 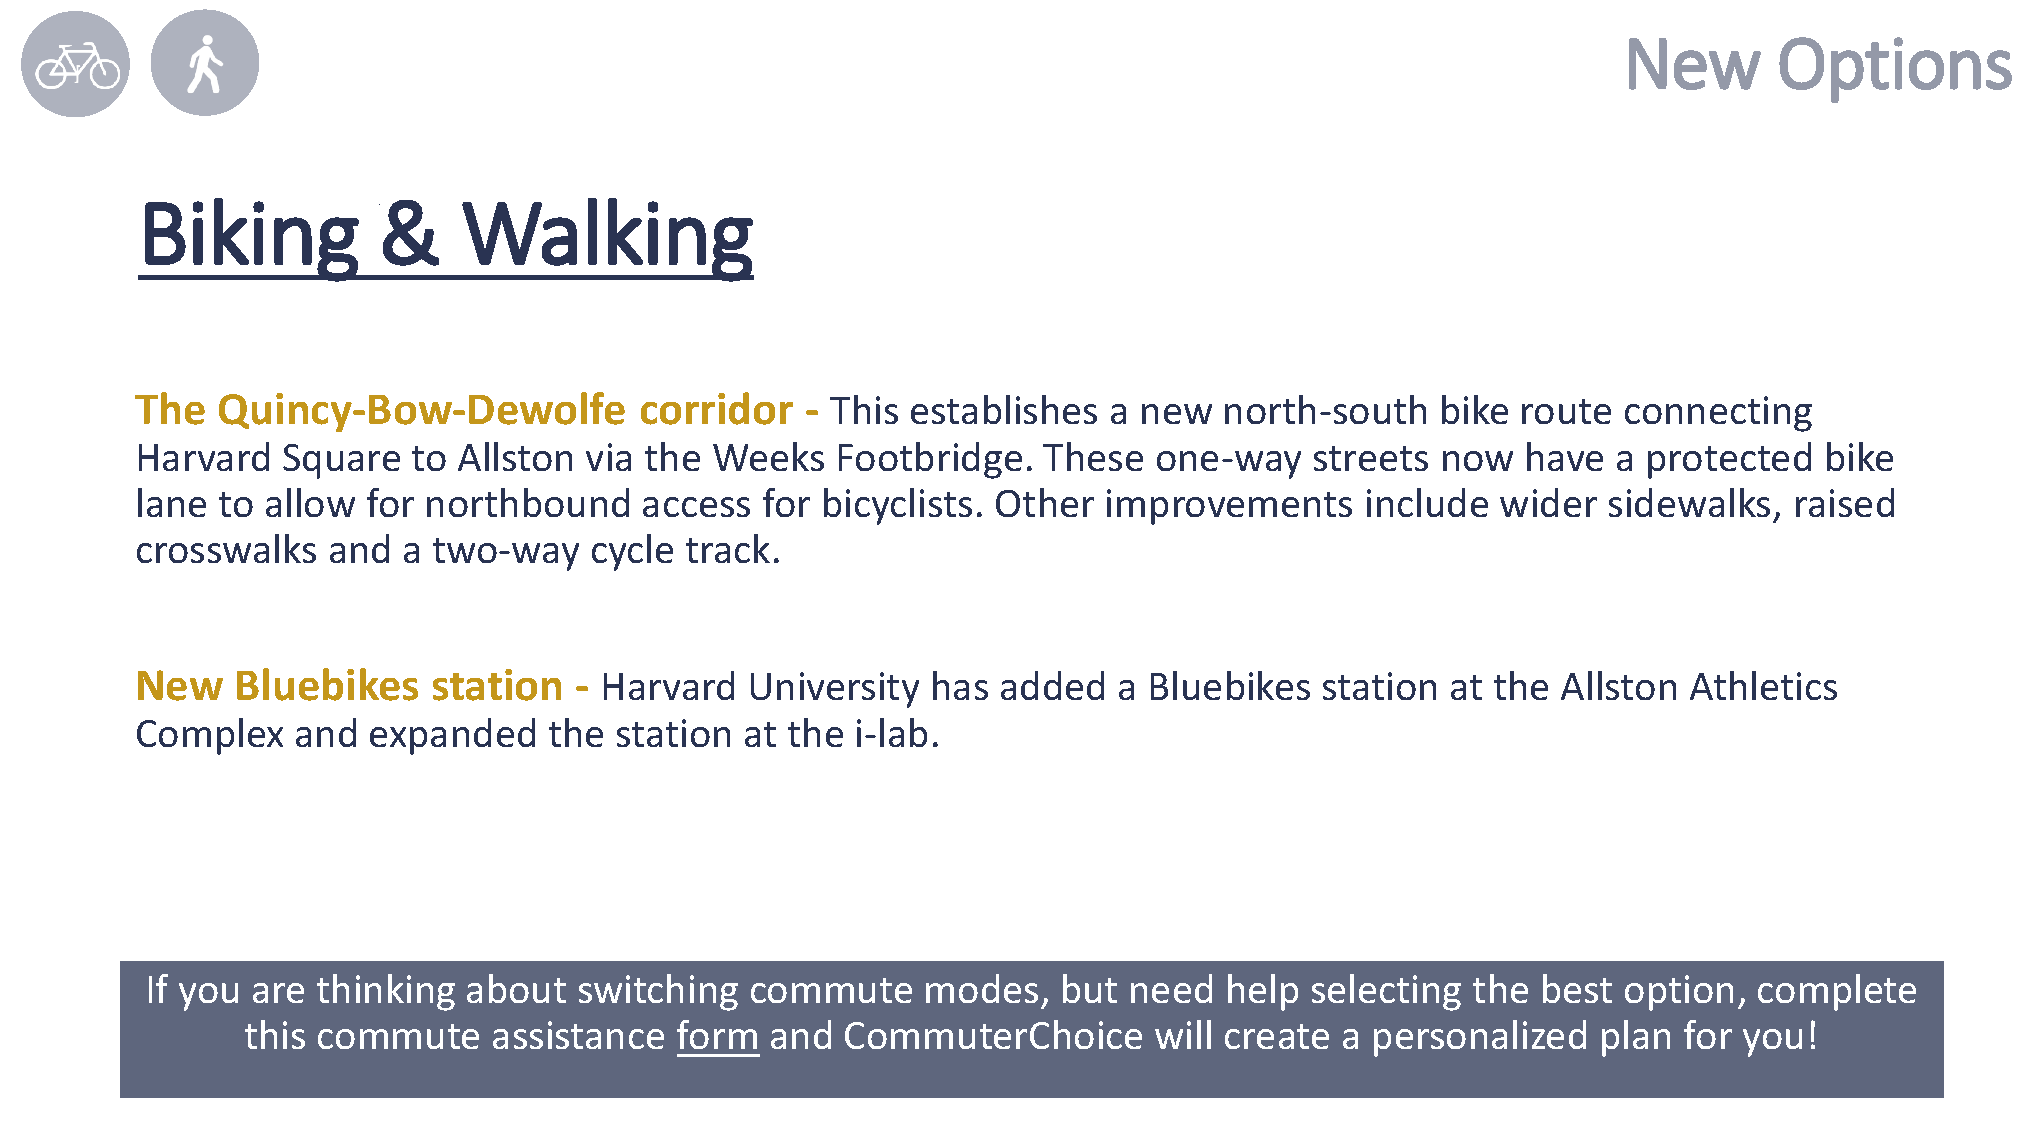 What do you see at coordinates (1636, 1038) in the document?
I see `plan` at bounding box center [1636, 1038].
